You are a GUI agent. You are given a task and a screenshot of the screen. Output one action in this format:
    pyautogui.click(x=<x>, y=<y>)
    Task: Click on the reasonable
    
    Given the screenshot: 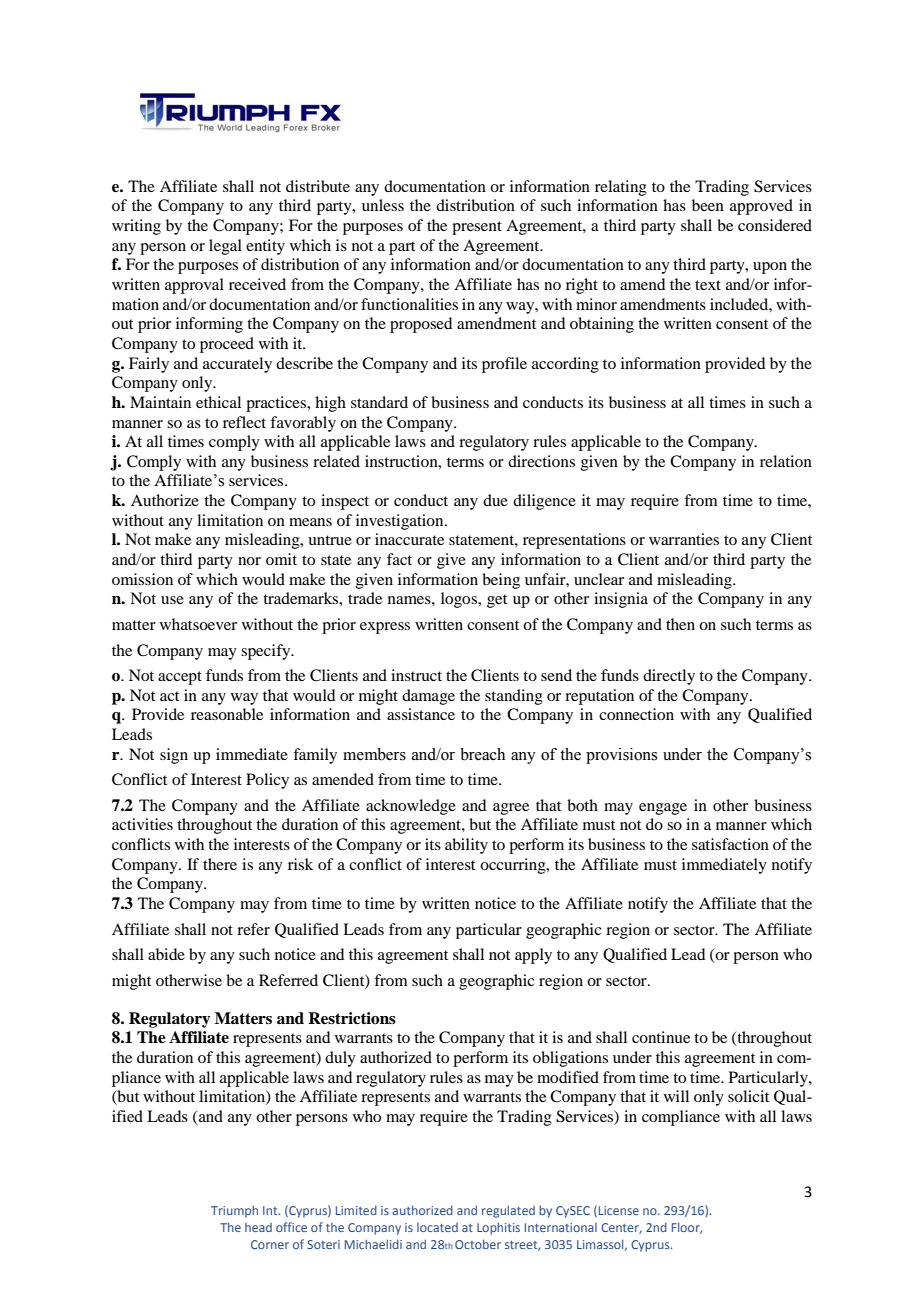 What is the action you would take?
    pyautogui.click(x=227, y=714)
